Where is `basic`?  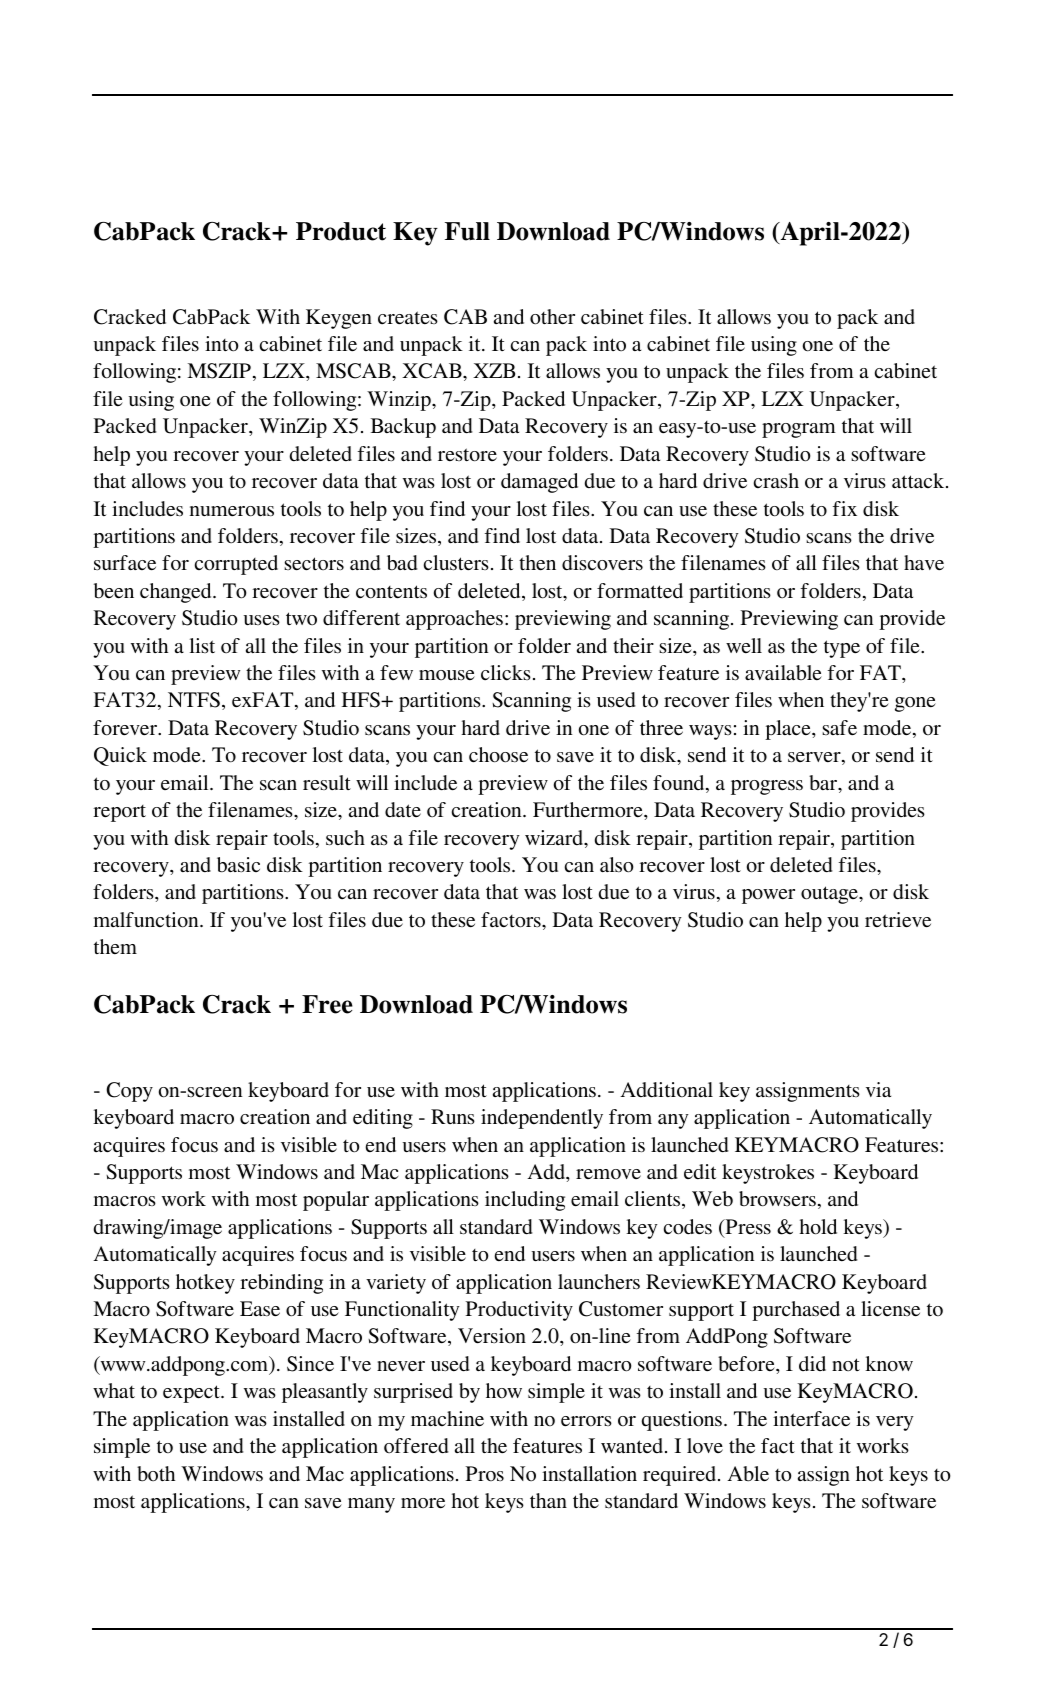
basic is located at coordinates (238, 864).
